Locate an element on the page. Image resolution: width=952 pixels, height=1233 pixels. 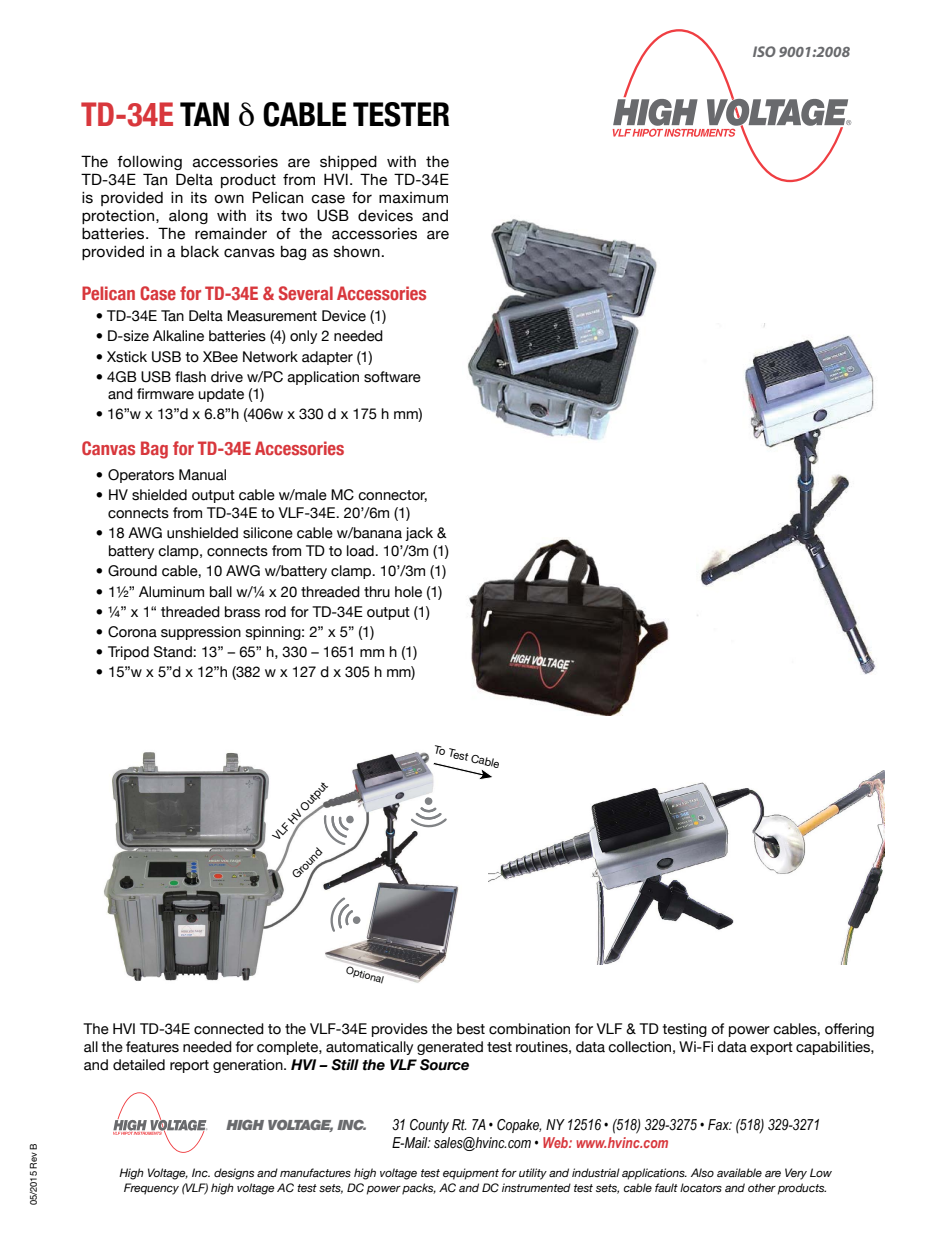
connected is located at coordinates (229, 1029).
